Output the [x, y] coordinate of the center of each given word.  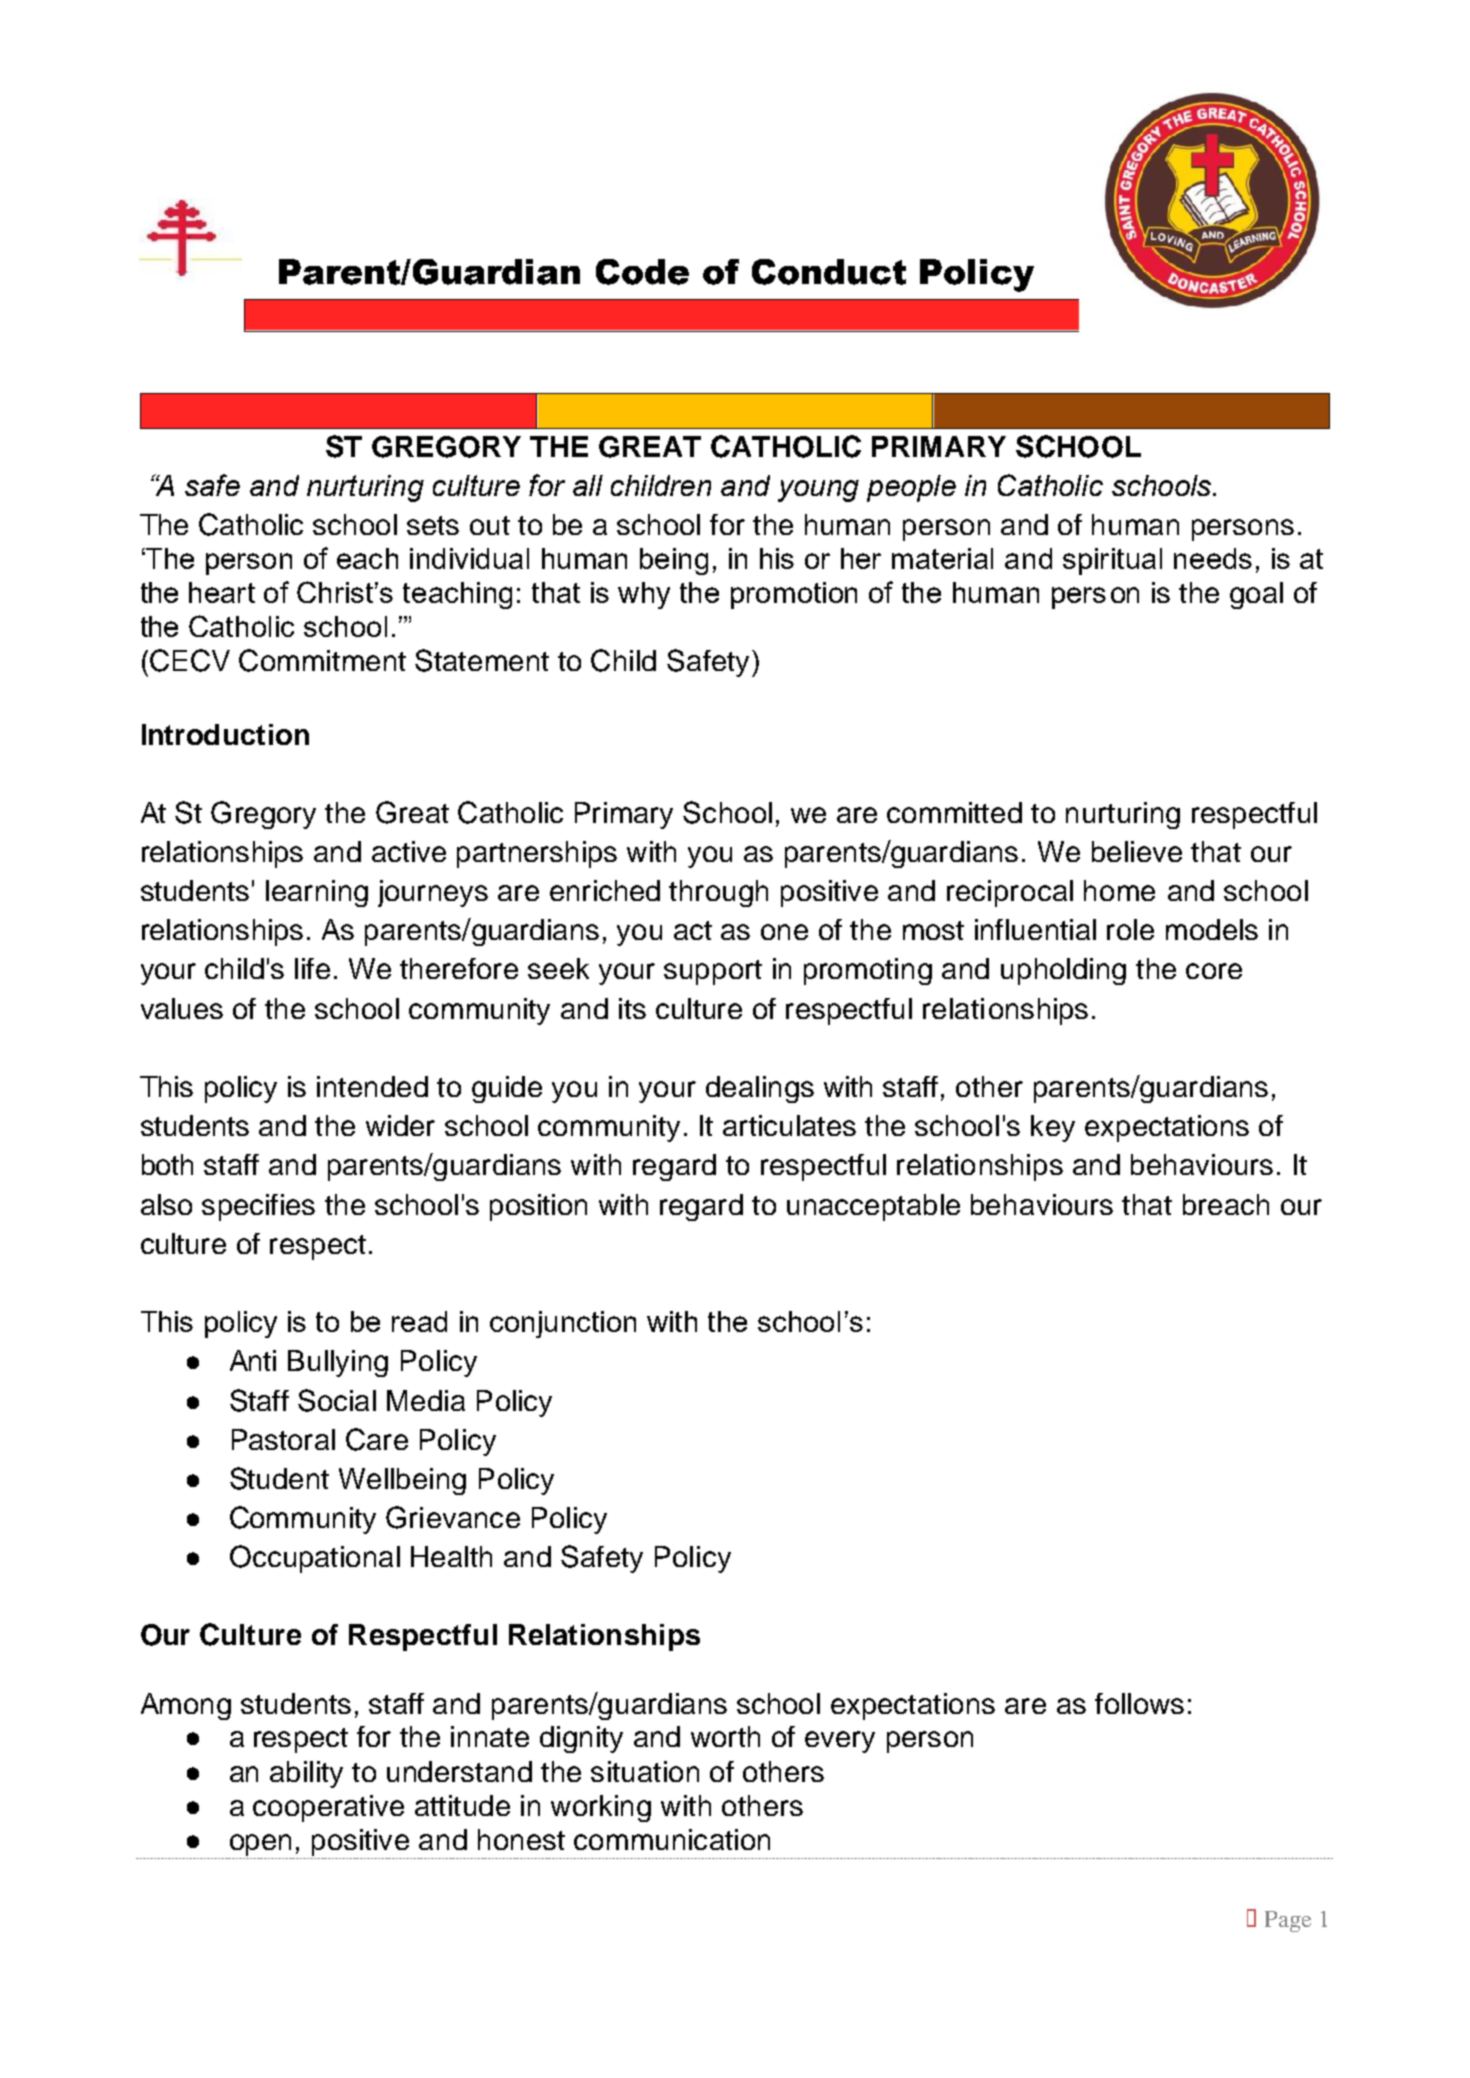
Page [1288, 1921]
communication [672, 1839]
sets [433, 525]
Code [642, 272]
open [260, 1845]
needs [1213, 558]
